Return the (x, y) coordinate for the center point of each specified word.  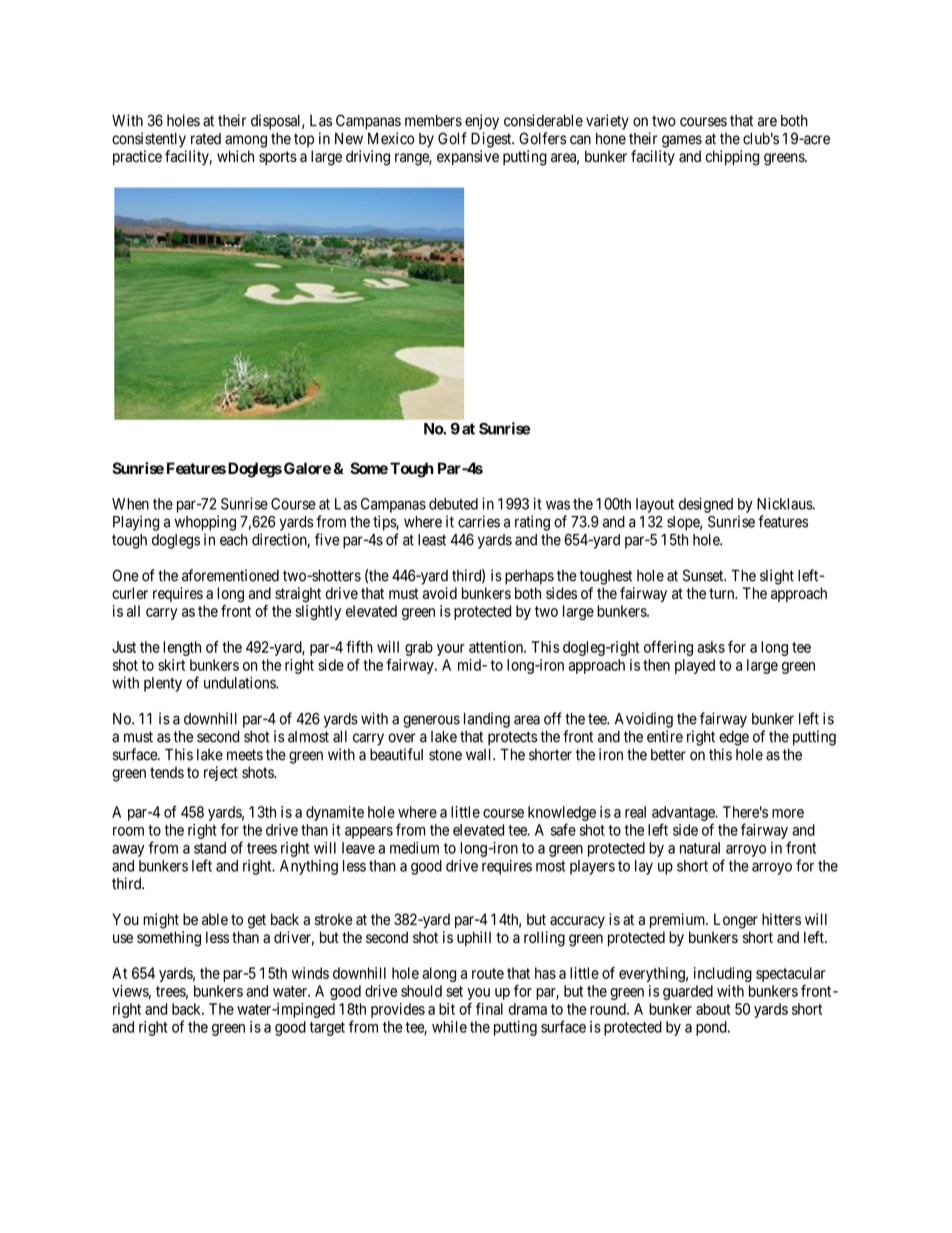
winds (310, 973)
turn (723, 593)
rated (206, 139)
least (432, 540)
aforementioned (230, 575)
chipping (733, 158)
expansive (468, 157)
